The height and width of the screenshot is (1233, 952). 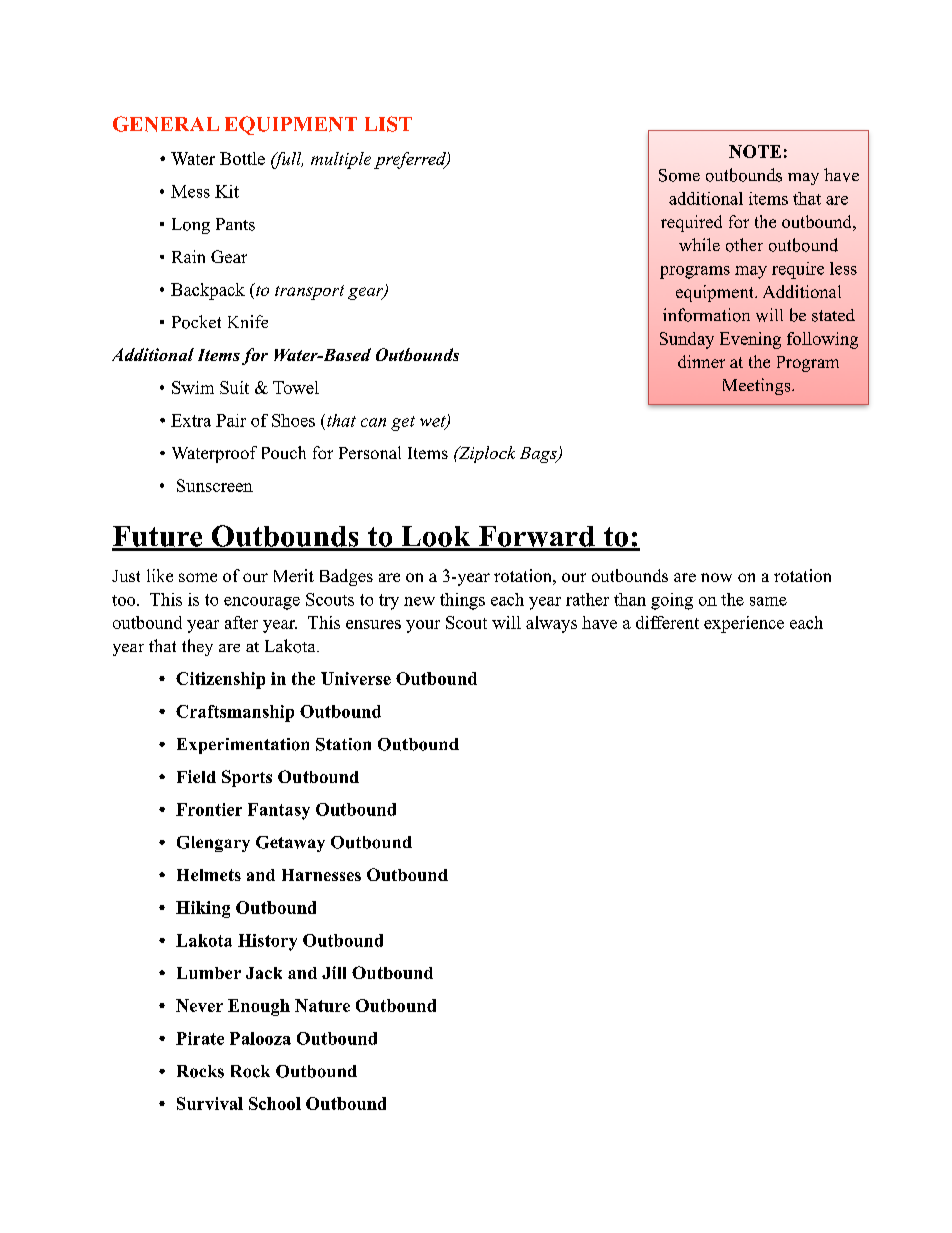 What do you see at coordinates (758, 386) in the screenshot?
I see `Meetings` at bounding box center [758, 386].
